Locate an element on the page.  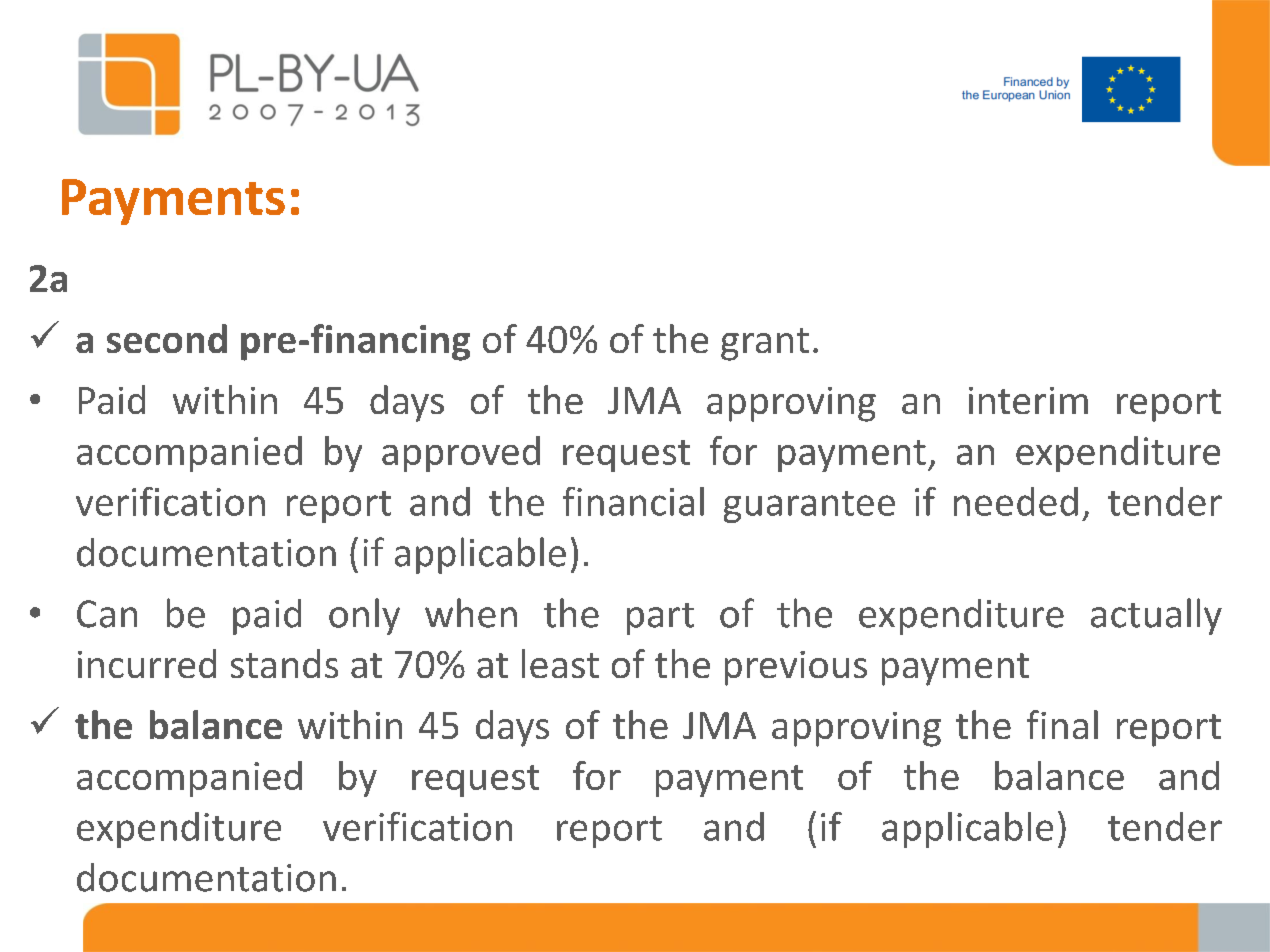
second is located at coordinates (167, 338).
